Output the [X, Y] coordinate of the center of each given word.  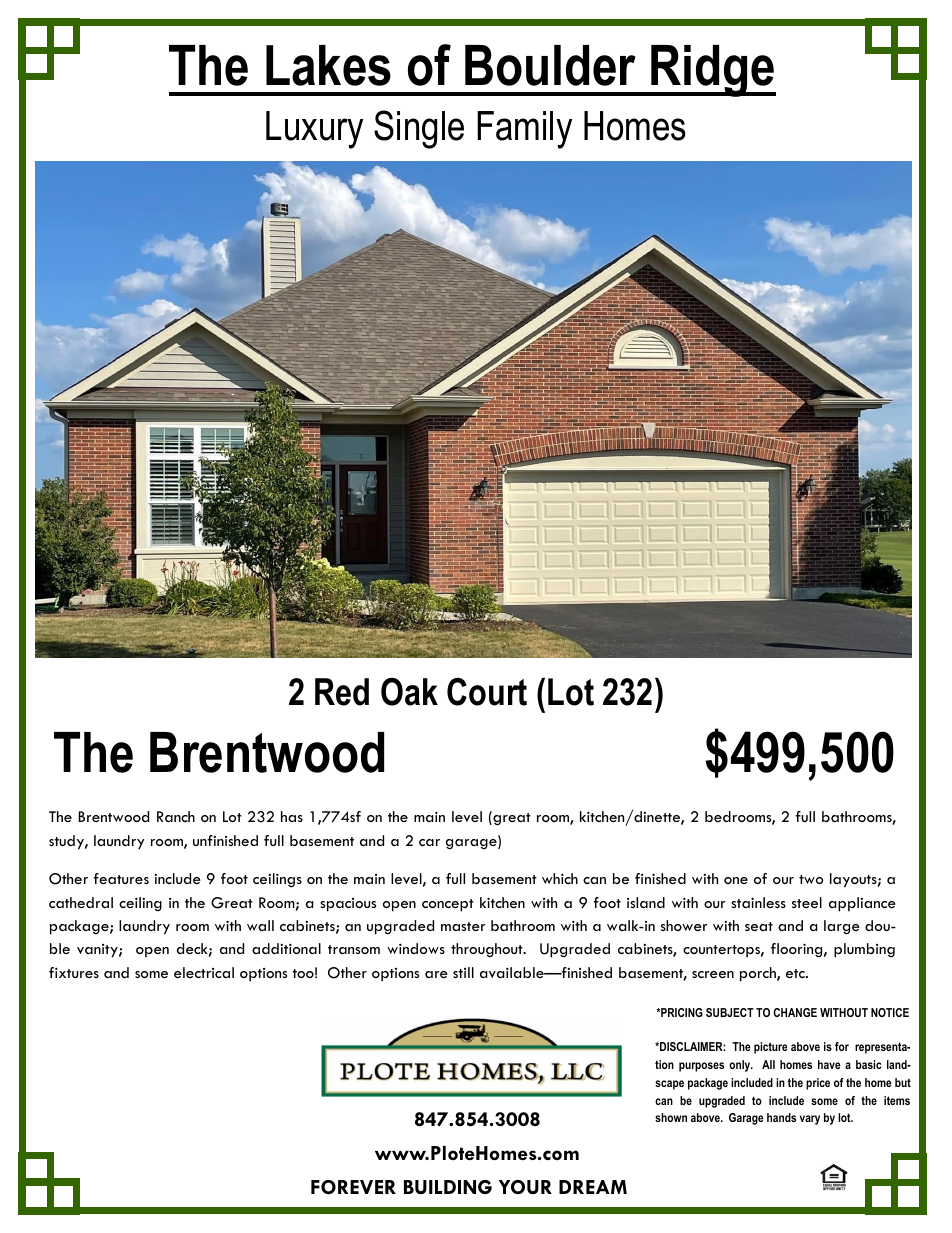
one [736, 880]
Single [419, 129]
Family [524, 130]
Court [487, 692]
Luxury [314, 130]
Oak [409, 692]
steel [807, 902]
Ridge [712, 71]
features [121, 878]
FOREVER [353, 1187]
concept [448, 905]
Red [342, 692]
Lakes [328, 65]
